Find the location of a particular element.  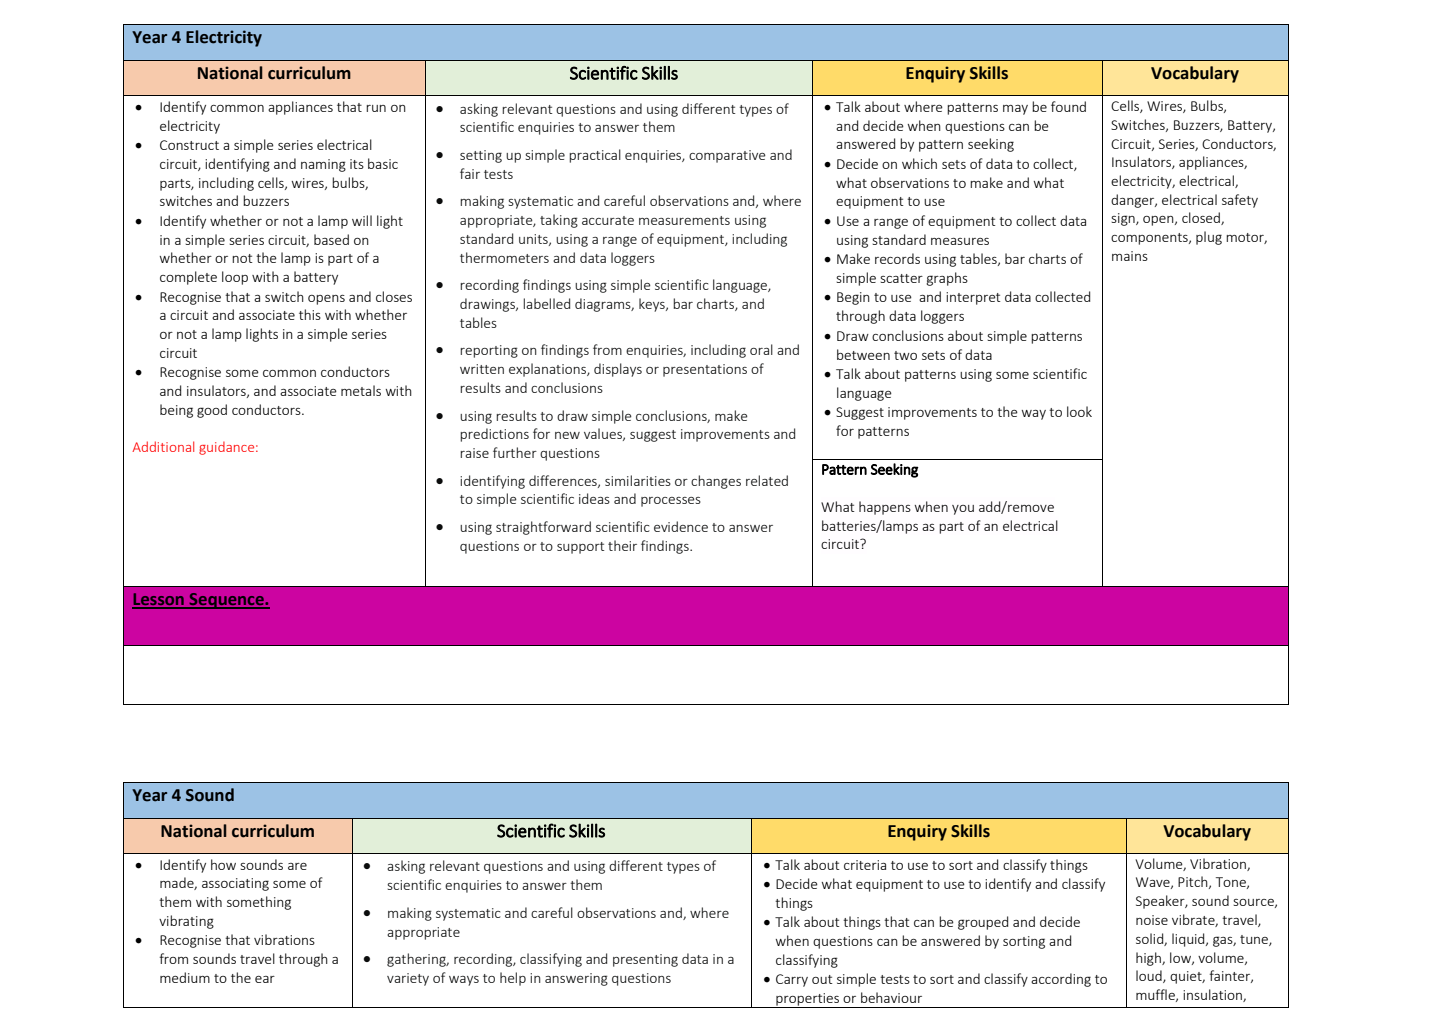

you is located at coordinates (963, 510).
